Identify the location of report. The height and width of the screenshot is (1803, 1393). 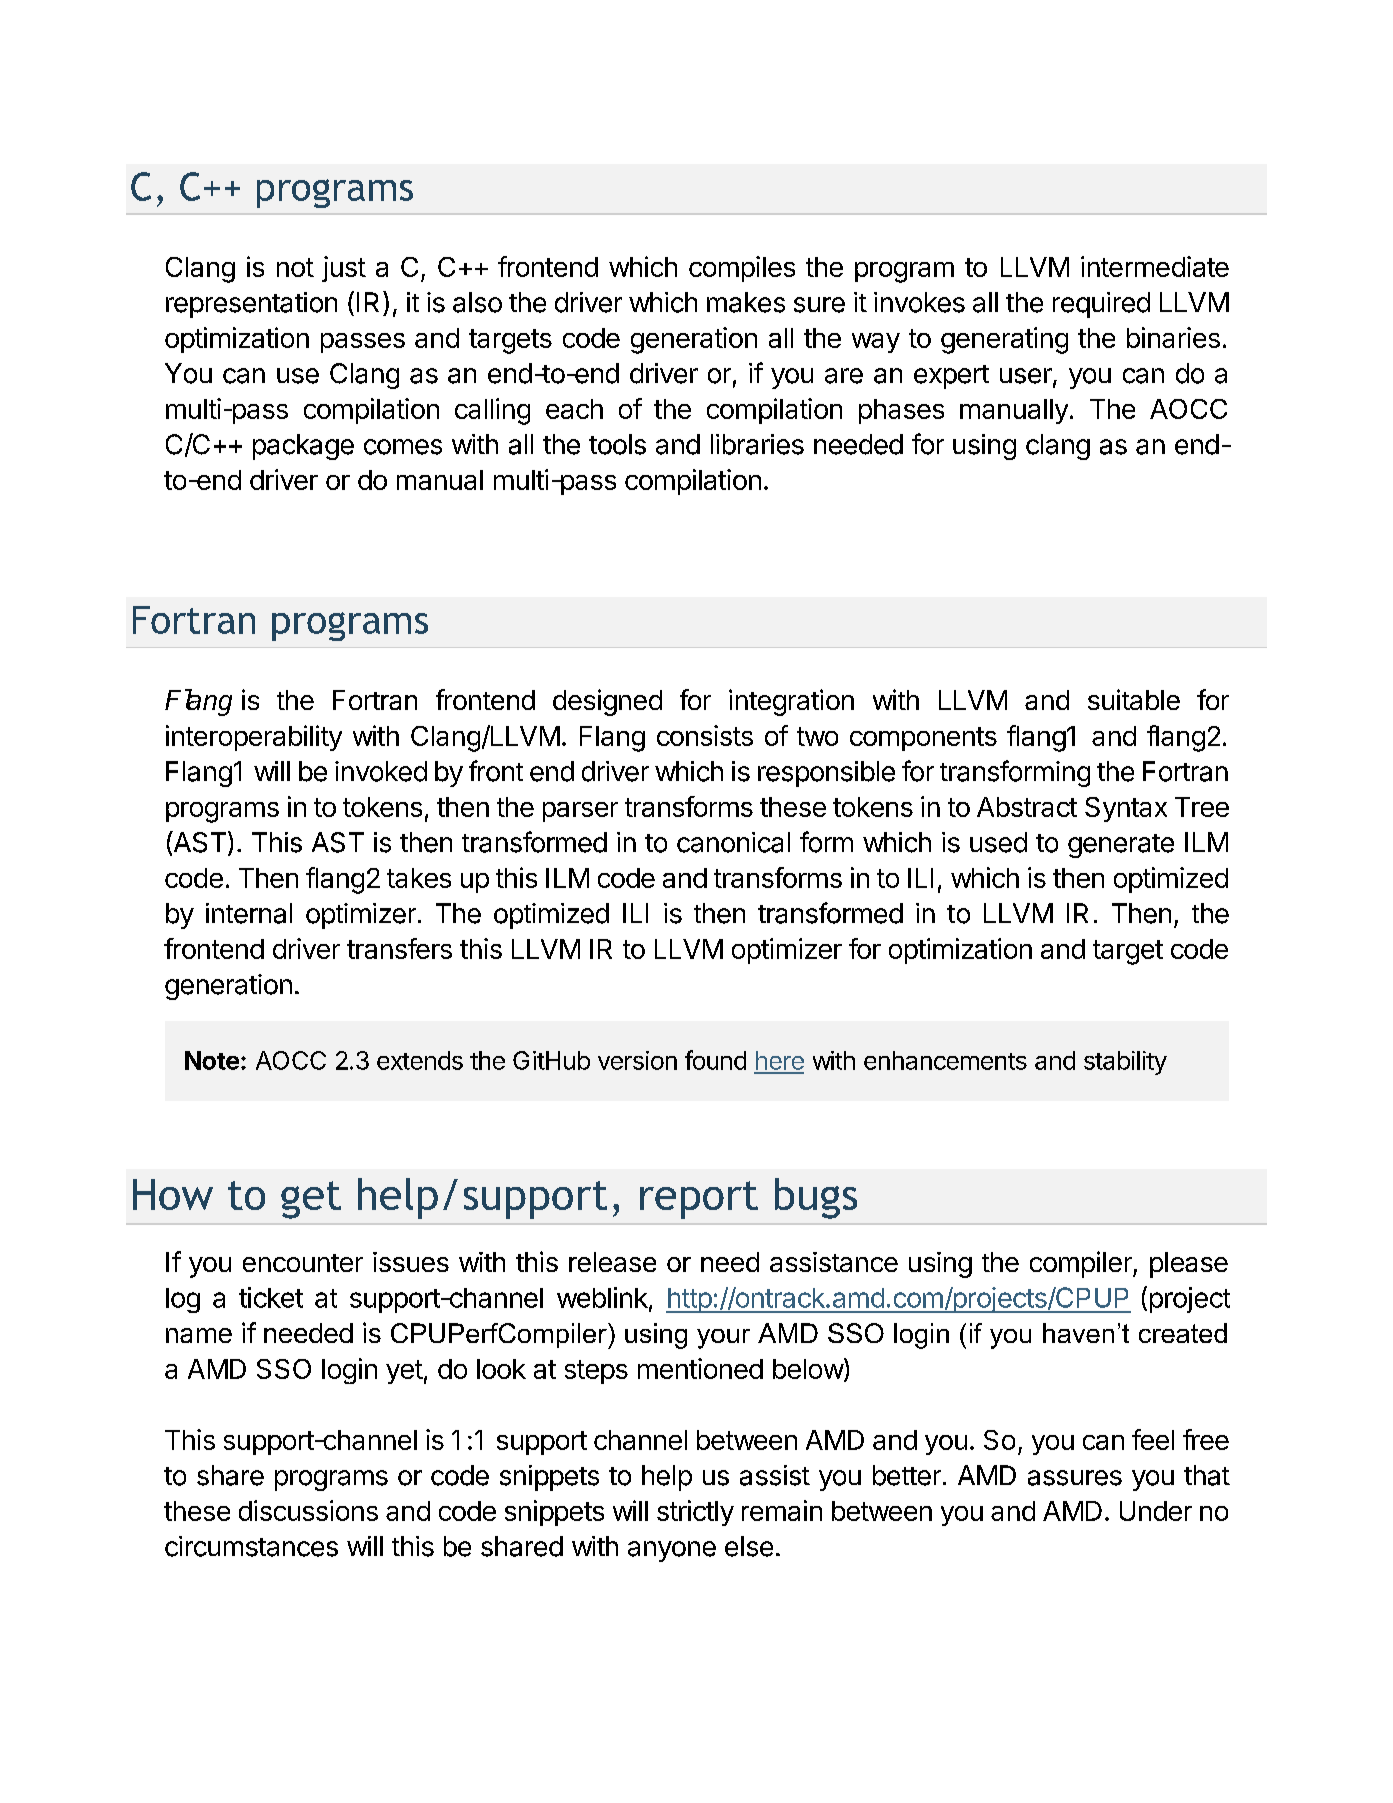
(699, 1200).
